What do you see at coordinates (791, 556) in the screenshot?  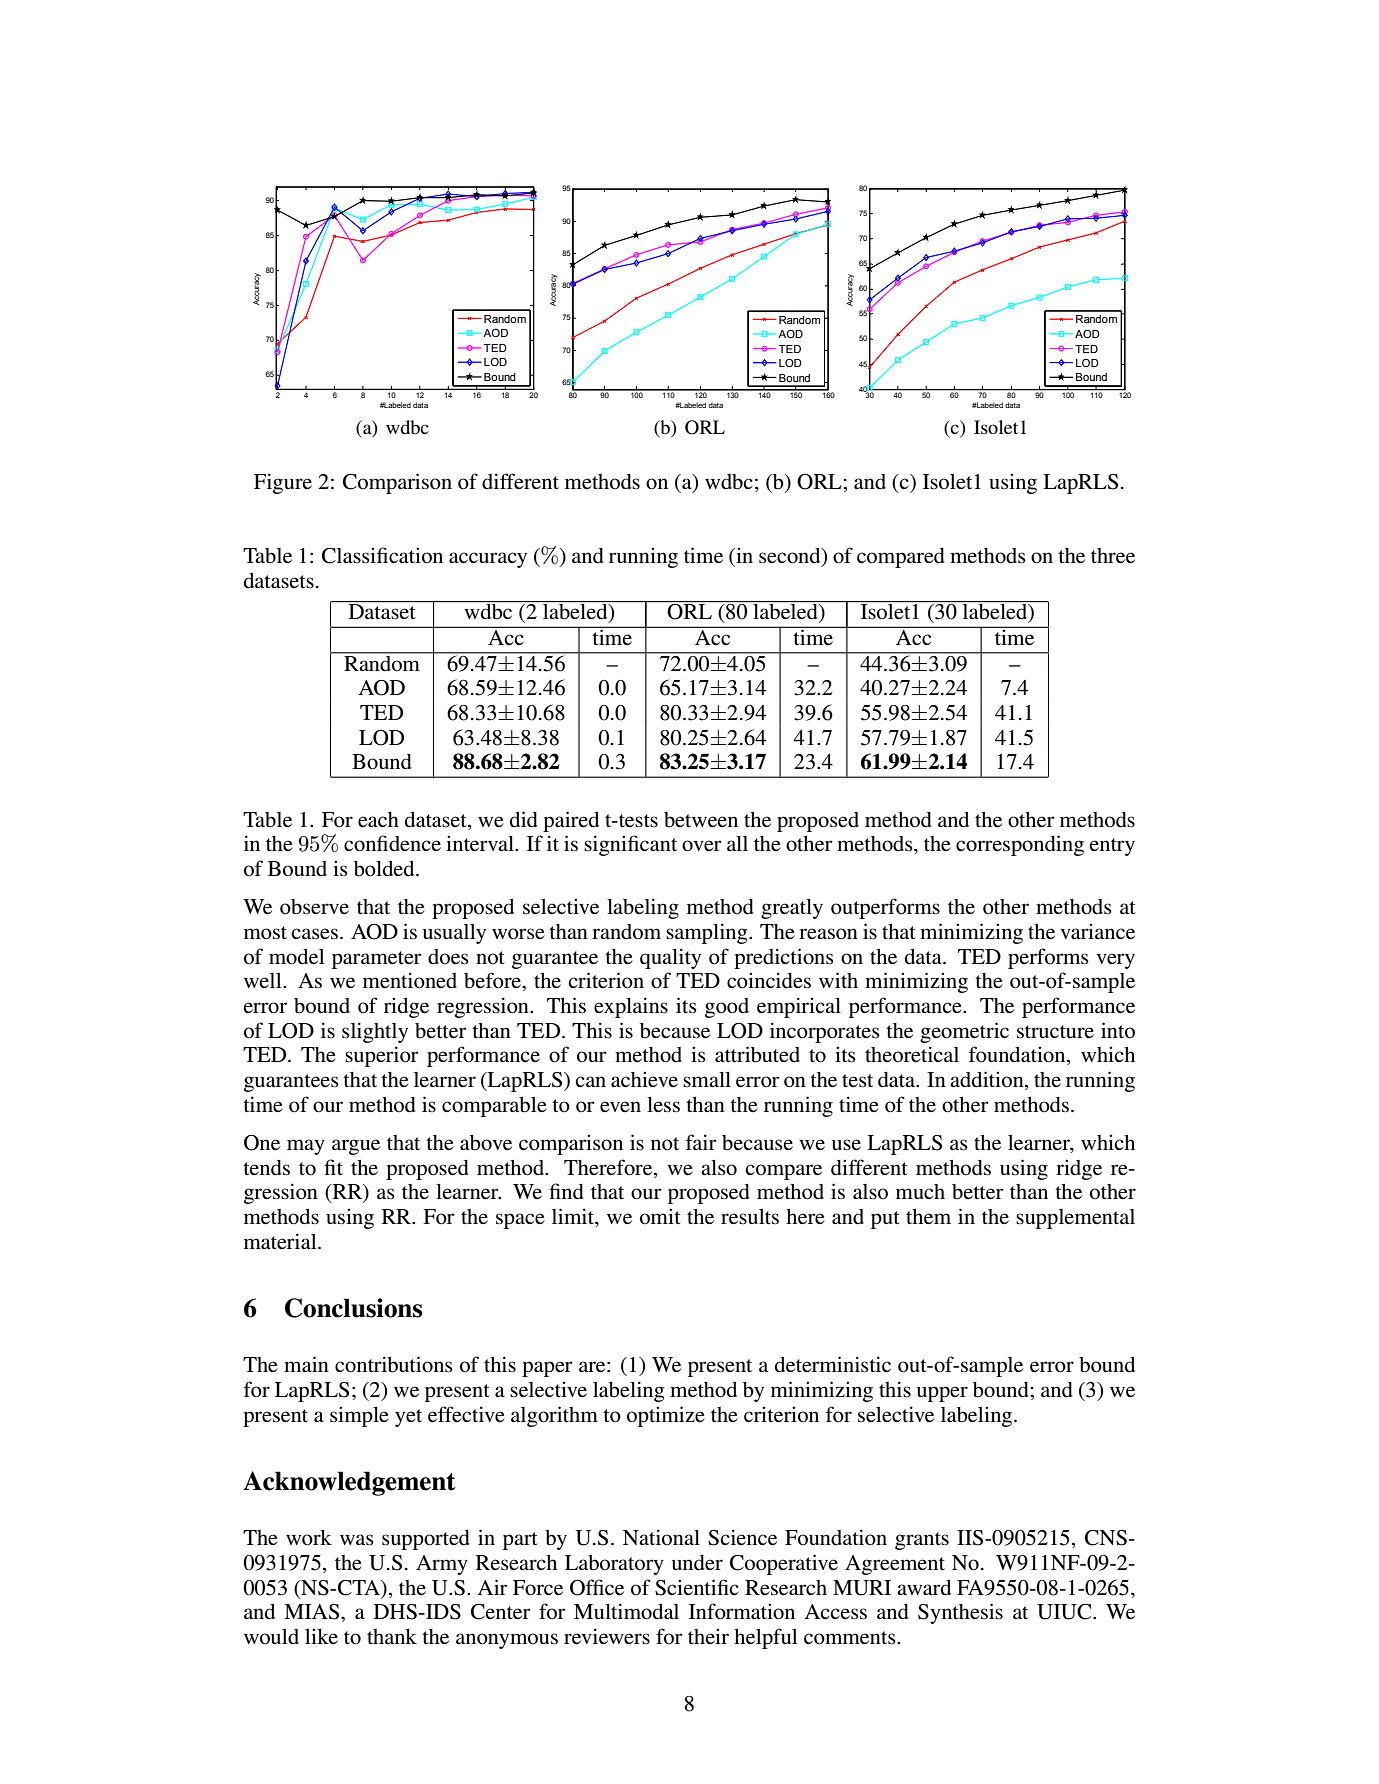 I see `second` at bounding box center [791, 556].
